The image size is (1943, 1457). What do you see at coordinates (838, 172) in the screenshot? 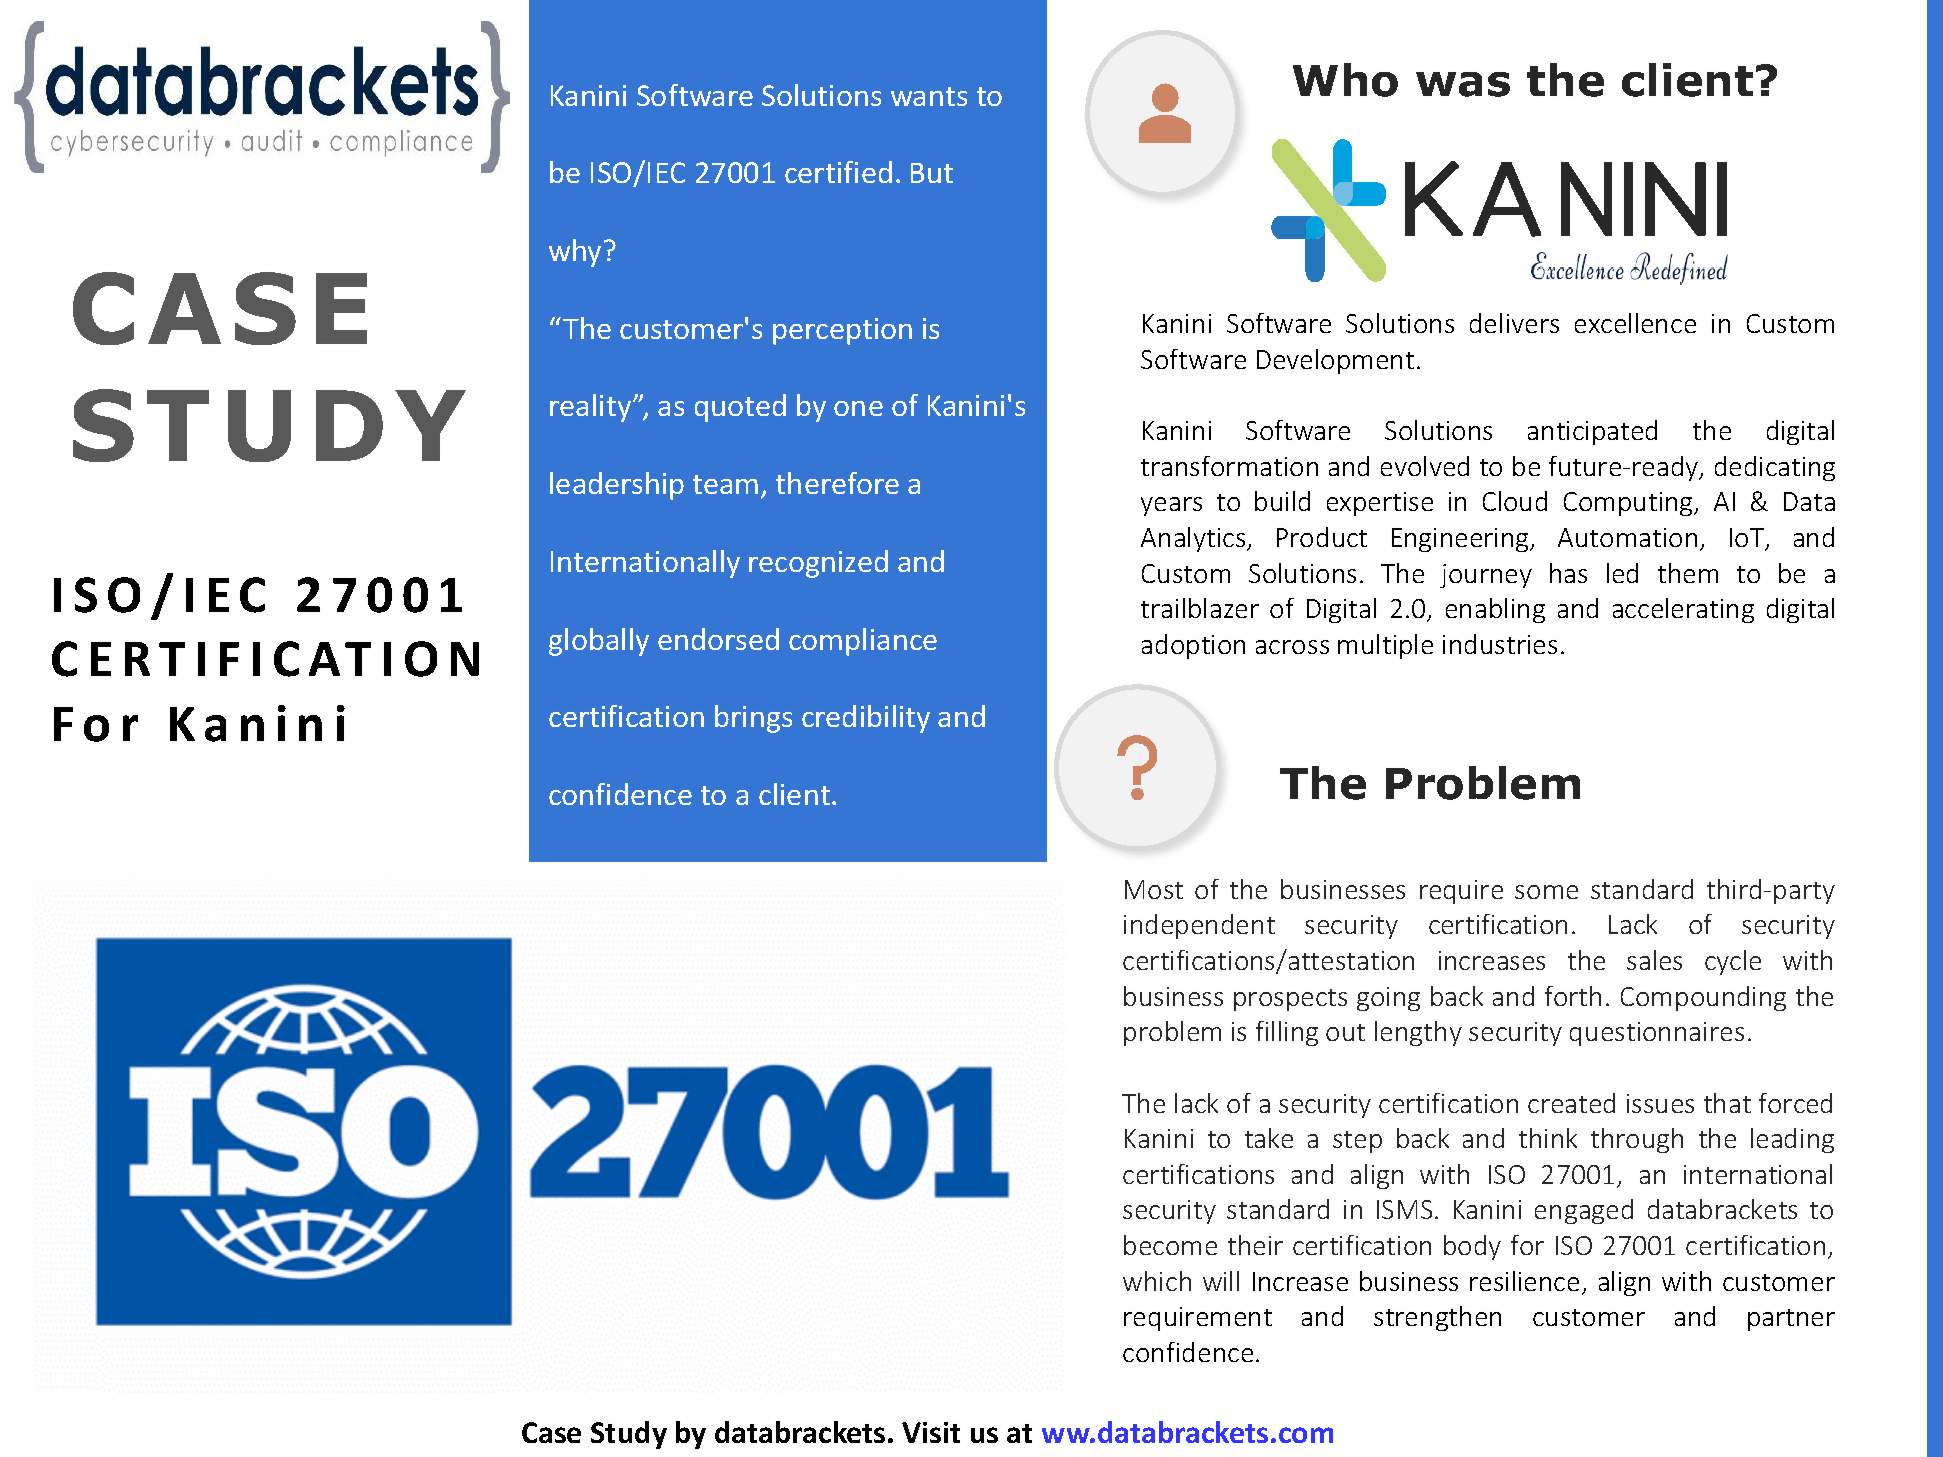
I see `certified` at bounding box center [838, 172].
